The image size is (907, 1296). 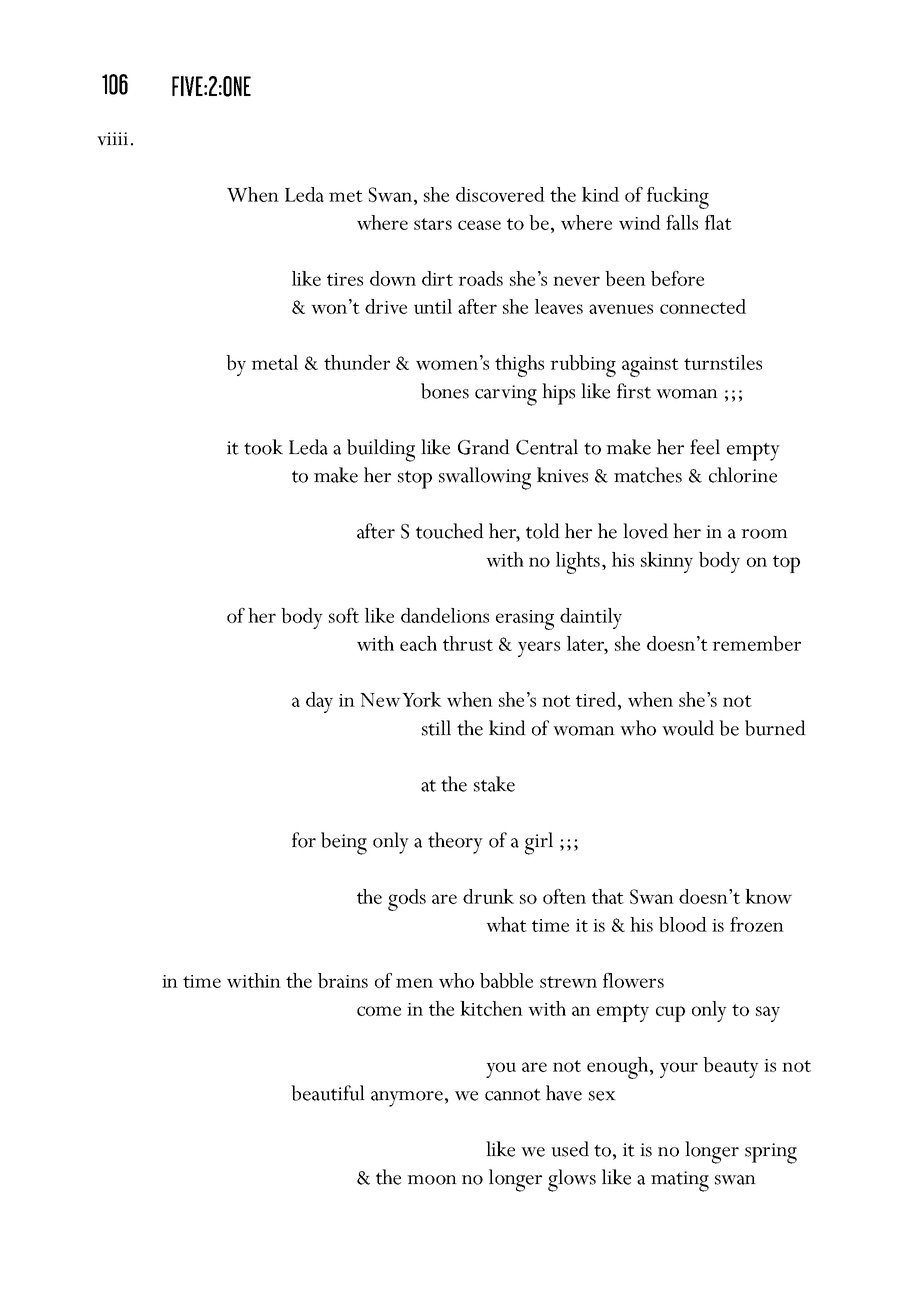 What do you see at coordinates (764, 534) in the page?
I see `room` at bounding box center [764, 534].
